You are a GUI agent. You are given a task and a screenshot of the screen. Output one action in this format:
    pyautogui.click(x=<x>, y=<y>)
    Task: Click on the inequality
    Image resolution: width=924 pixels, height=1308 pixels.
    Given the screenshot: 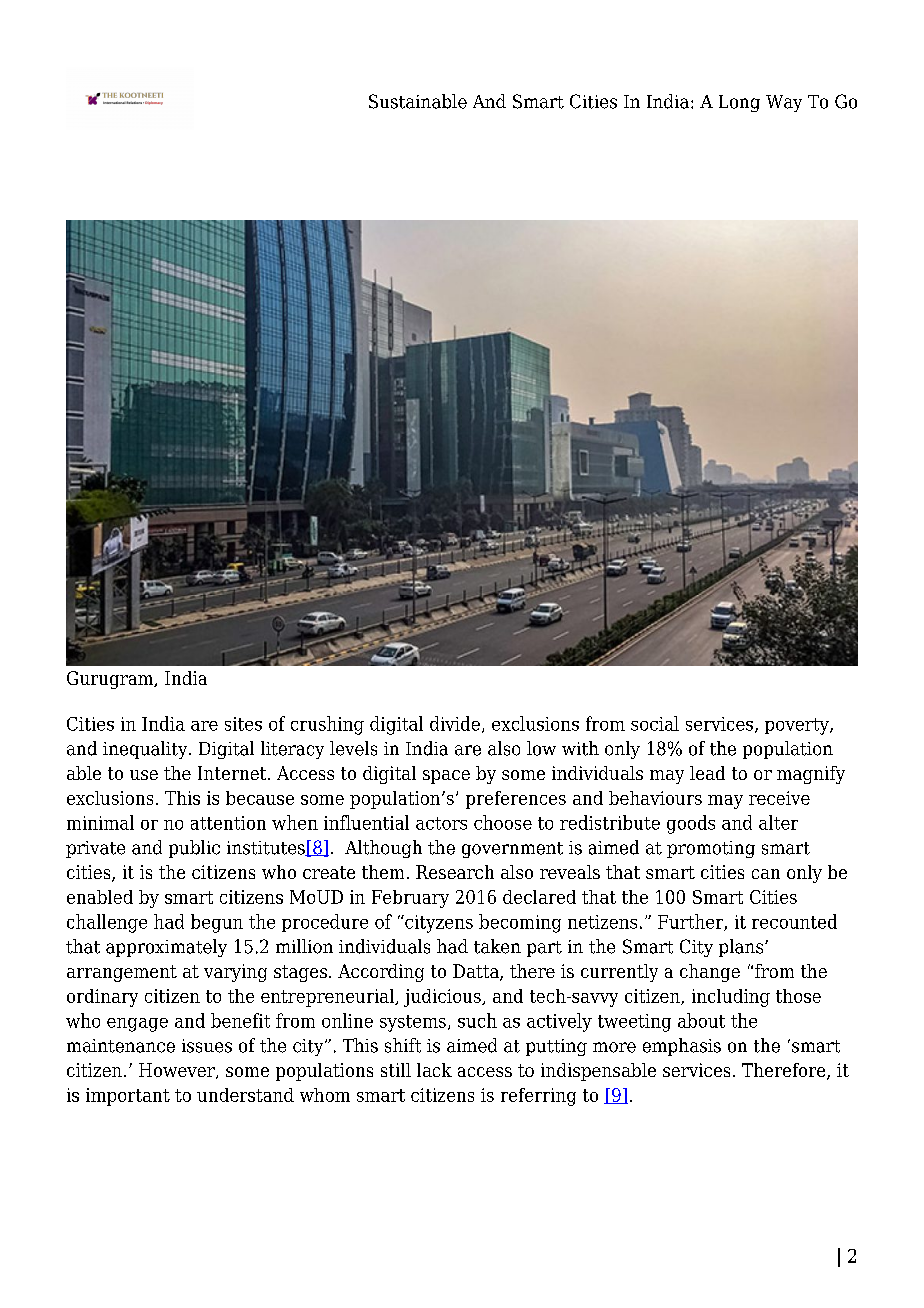 What is the action you would take?
    pyautogui.click(x=146, y=750)
